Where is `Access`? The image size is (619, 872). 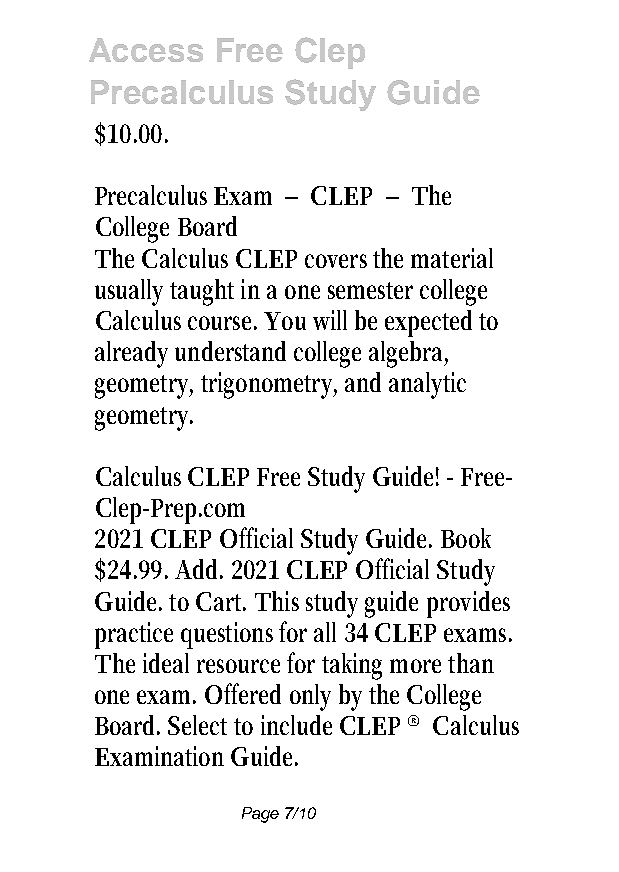
Access is located at coordinates (146, 50).
